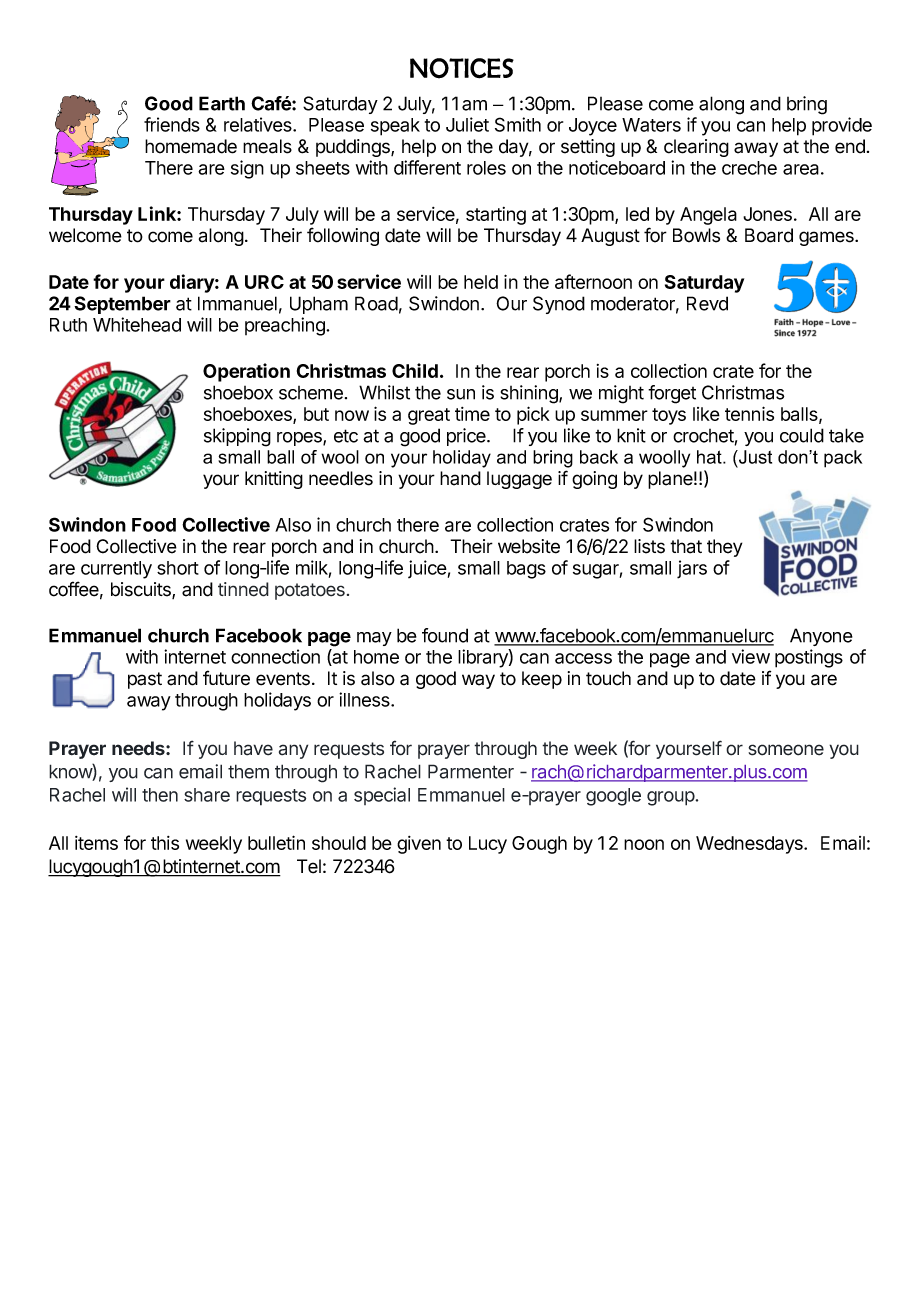 The width and height of the image is (924, 1307). Describe the element at coordinates (842, 126) in the image. I see `provide` at that location.
